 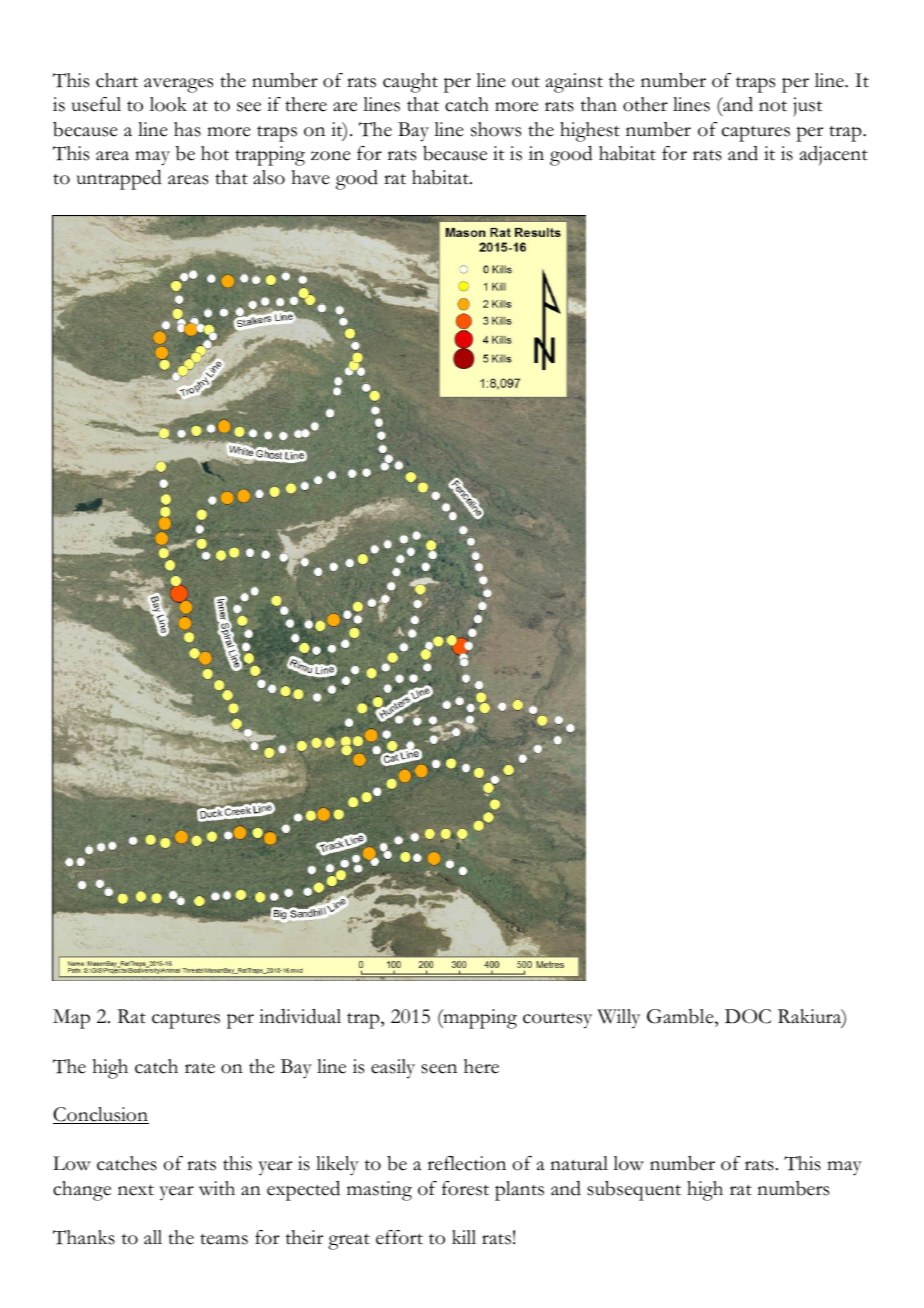 I want to click on look, so click(x=168, y=104).
